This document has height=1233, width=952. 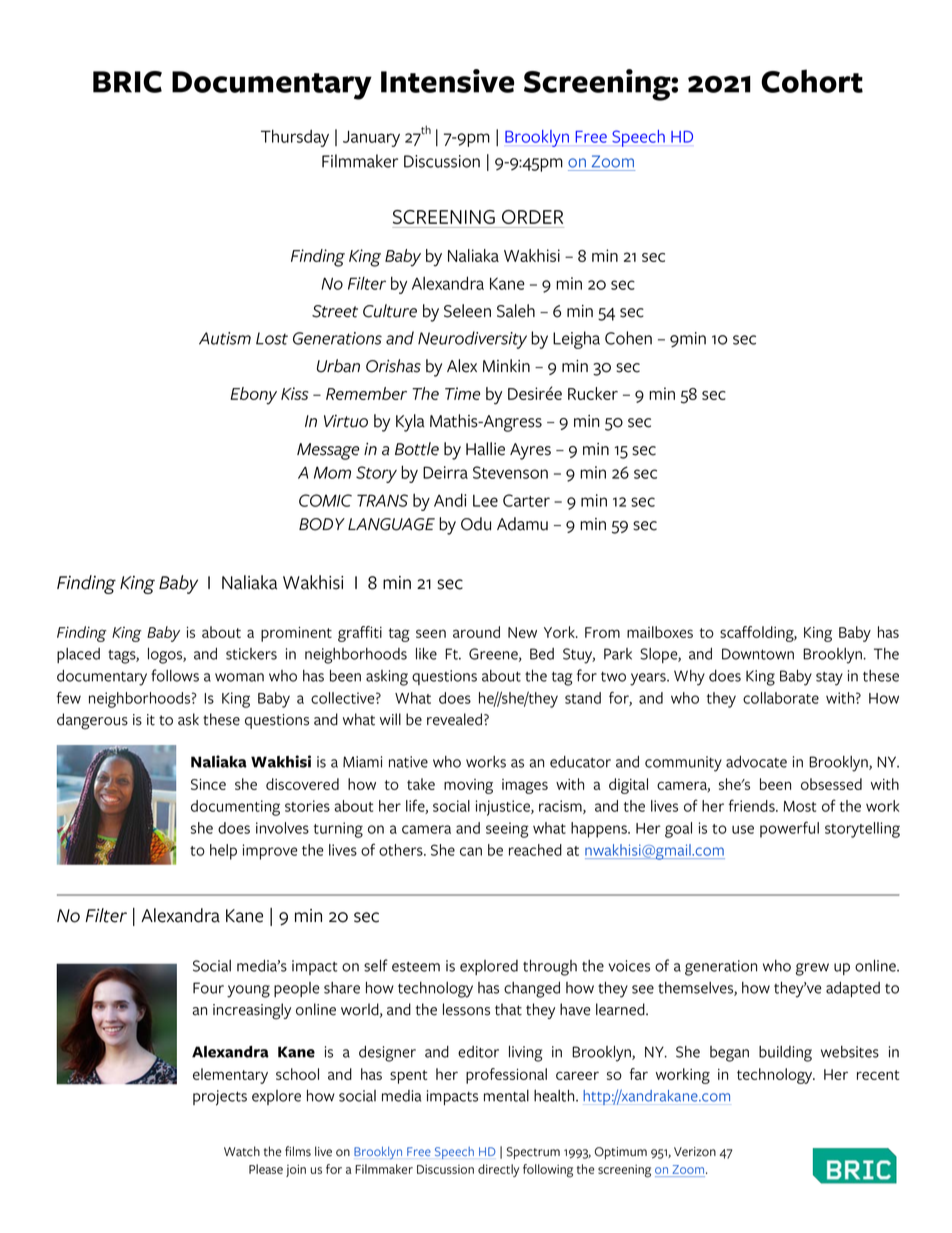 I want to click on Verizon, so click(x=695, y=1152).
